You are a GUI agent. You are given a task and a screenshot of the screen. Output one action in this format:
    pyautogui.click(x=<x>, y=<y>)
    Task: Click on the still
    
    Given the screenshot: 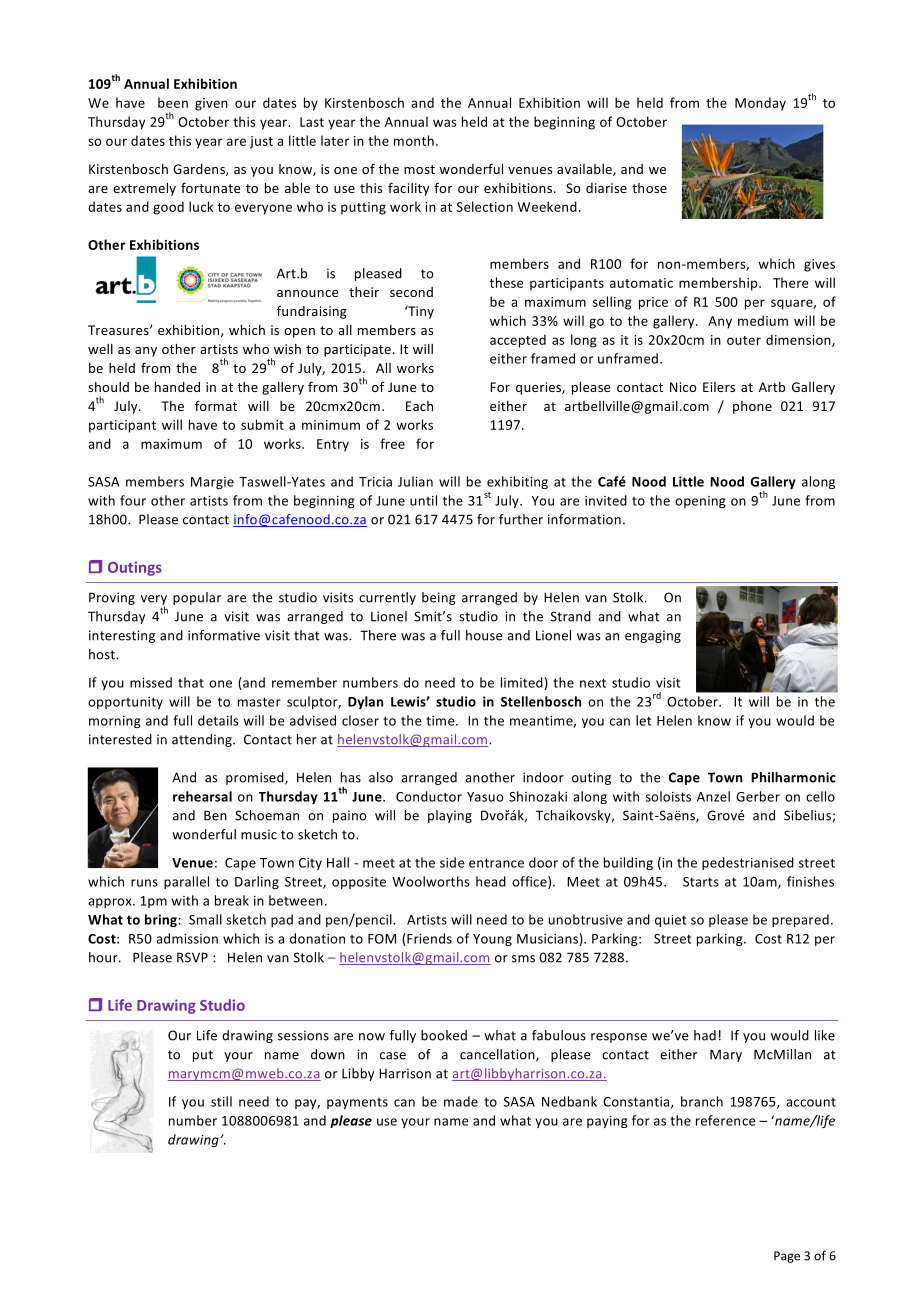 What is the action you would take?
    pyautogui.click(x=221, y=1101)
